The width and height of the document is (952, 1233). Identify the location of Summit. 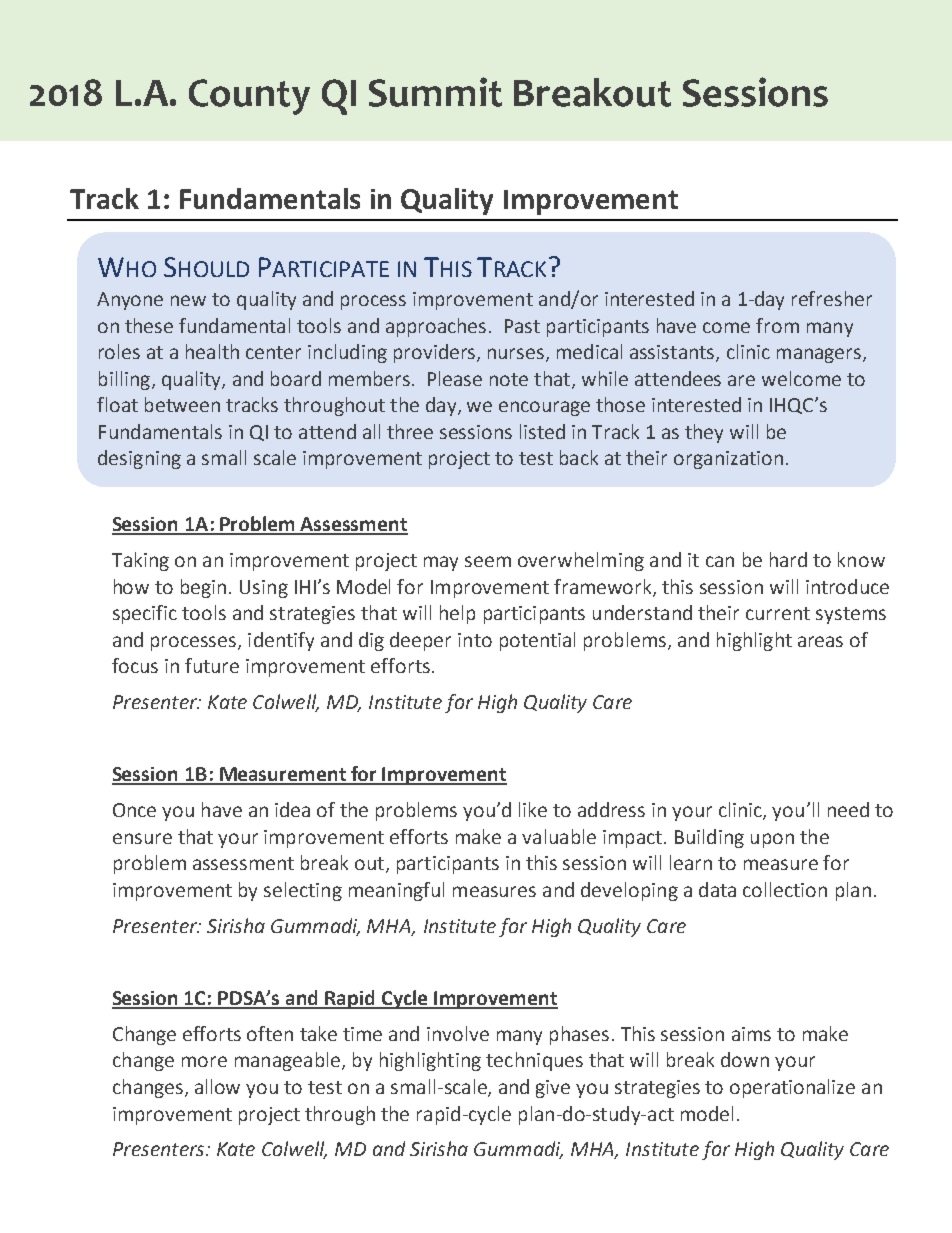
(435, 92).
